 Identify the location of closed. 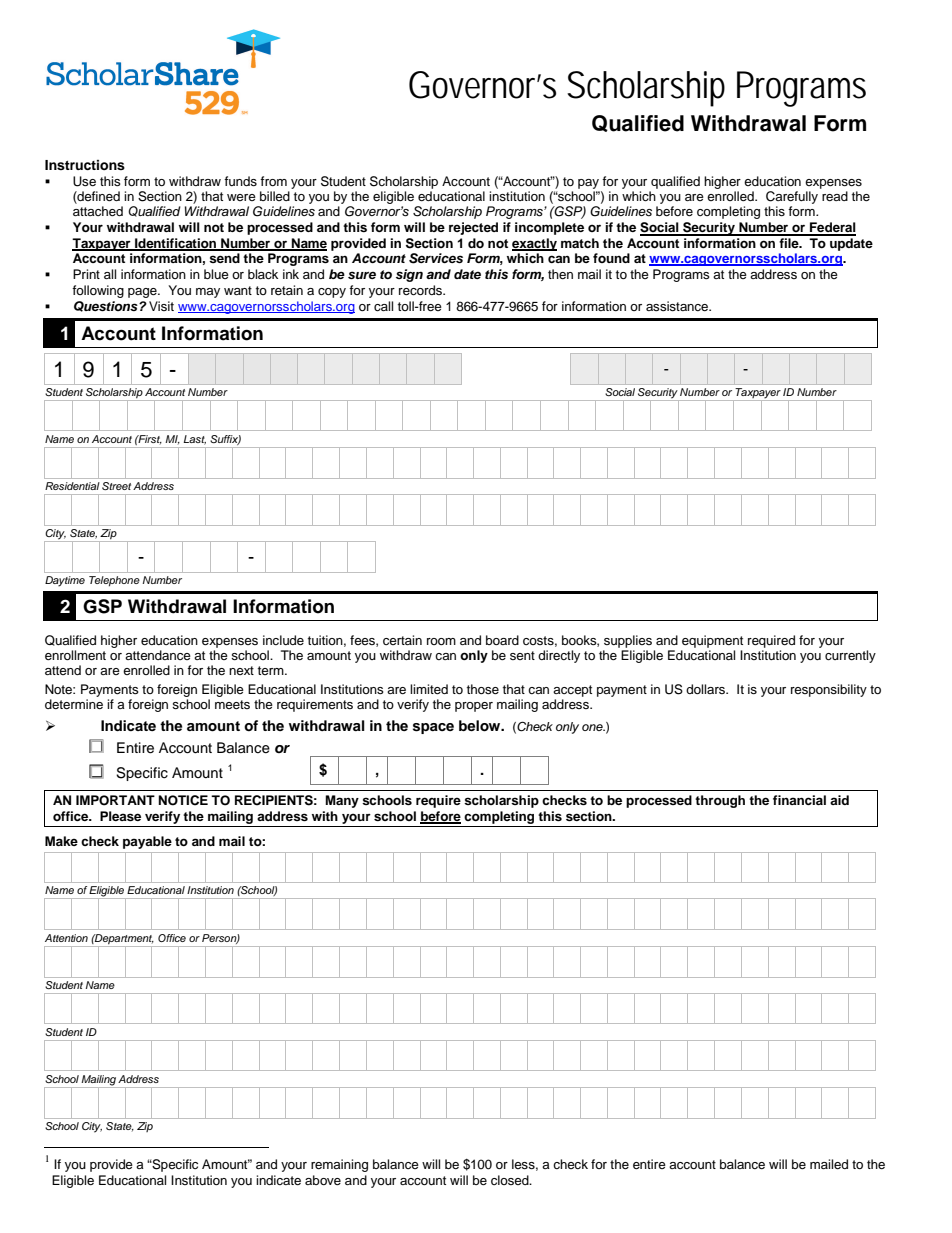
(511, 1180).
